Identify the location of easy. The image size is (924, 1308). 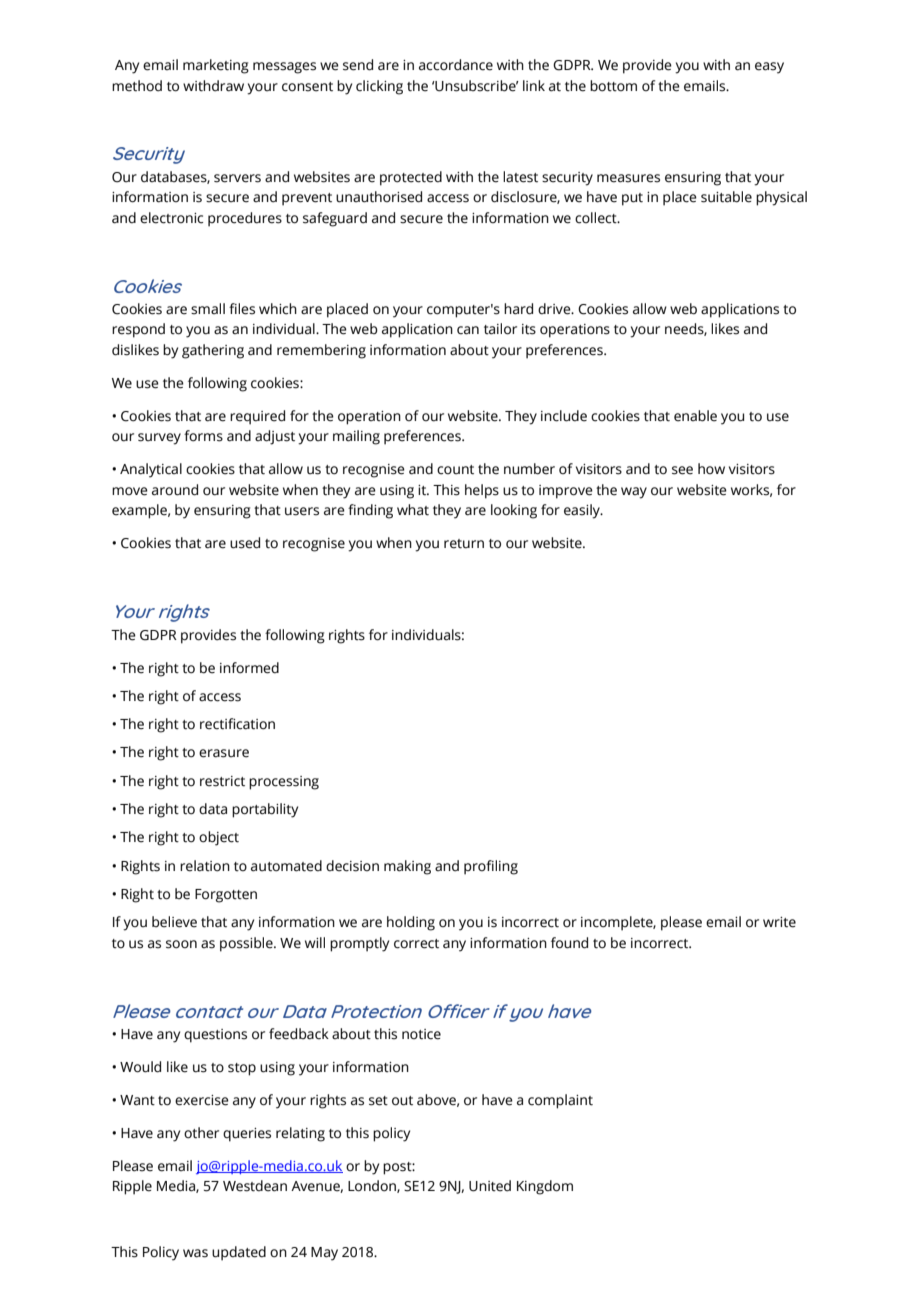
(769, 68).
